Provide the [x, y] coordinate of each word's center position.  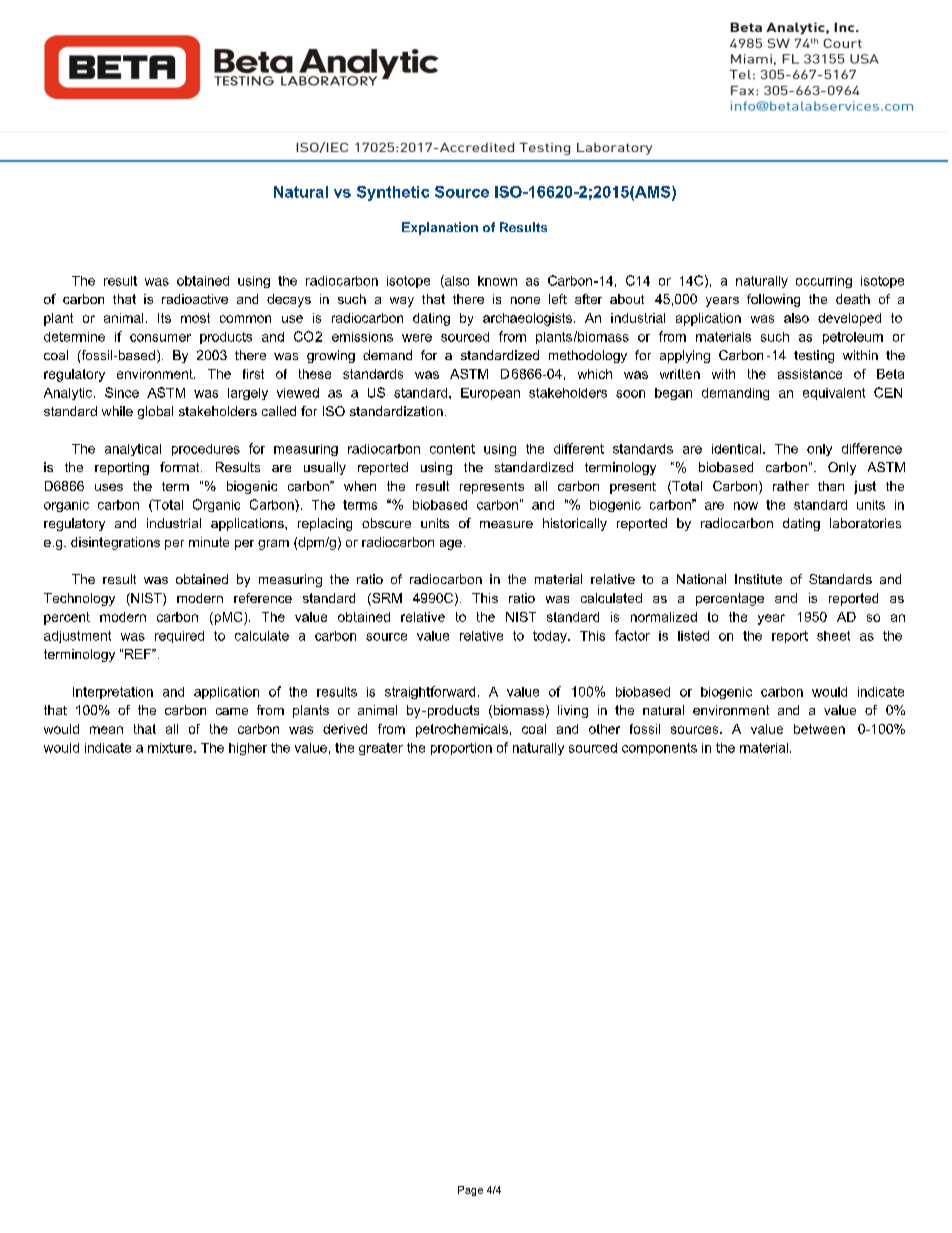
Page [470, 1191]
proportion [461, 749]
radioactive [195, 299]
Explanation [440, 228]
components [659, 749]
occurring [824, 282]
